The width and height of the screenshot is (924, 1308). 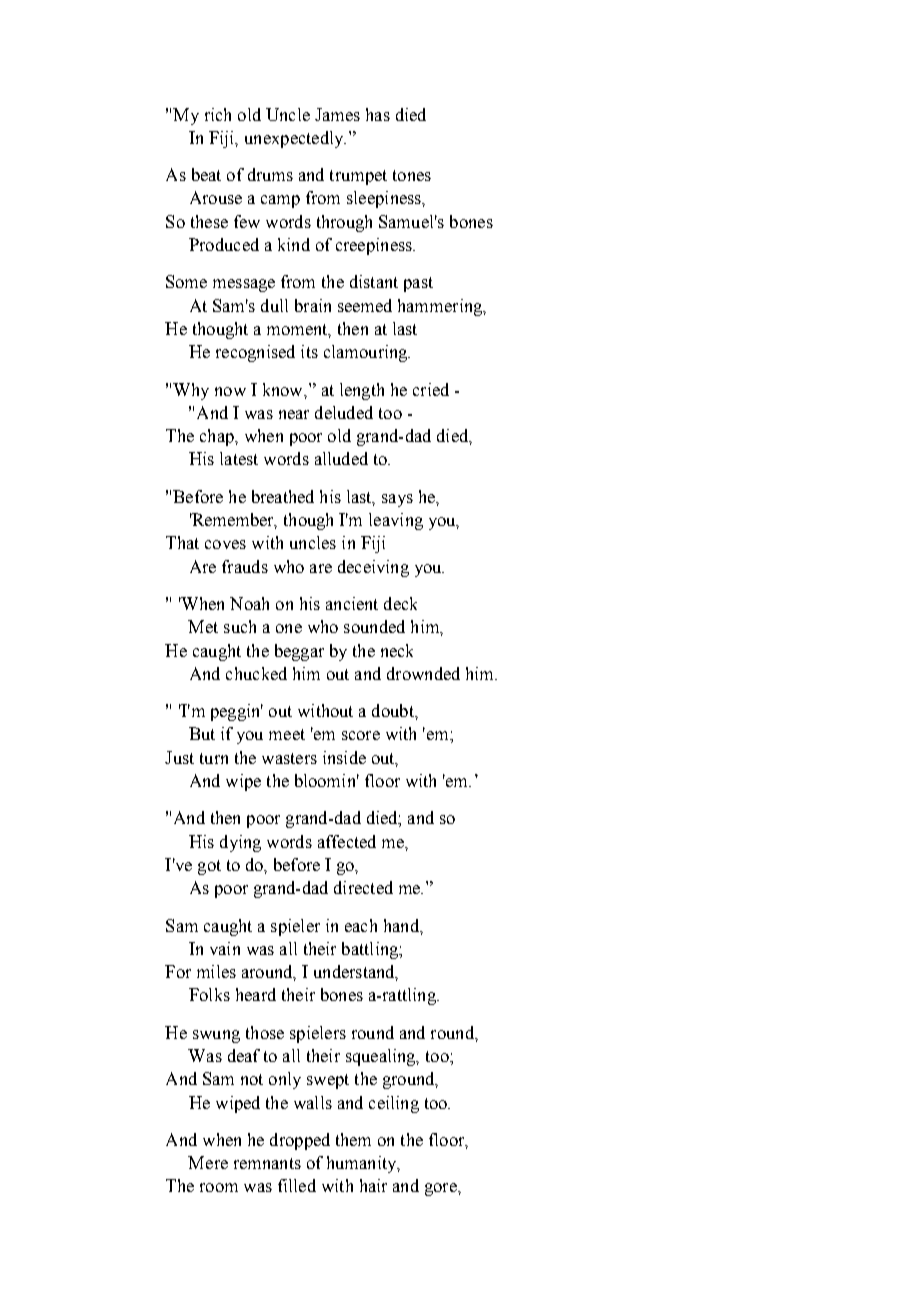 I want to click on ceiling, so click(x=394, y=1104).
